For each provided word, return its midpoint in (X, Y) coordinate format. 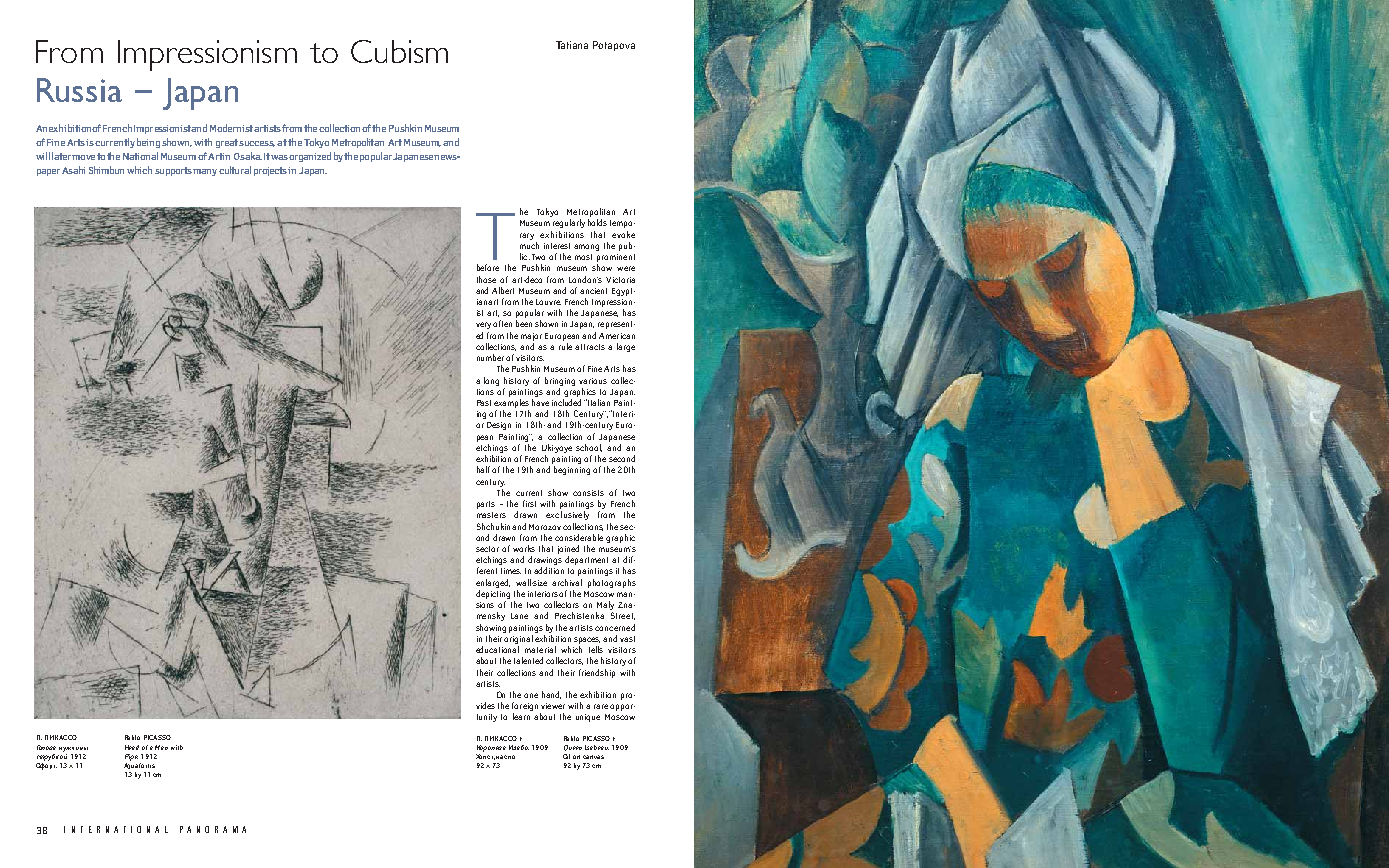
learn (521, 716)
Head (132, 747)
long (491, 381)
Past (484, 403)
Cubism (399, 51)
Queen (573, 748)
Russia (79, 90)
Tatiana (572, 45)
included (568, 402)
